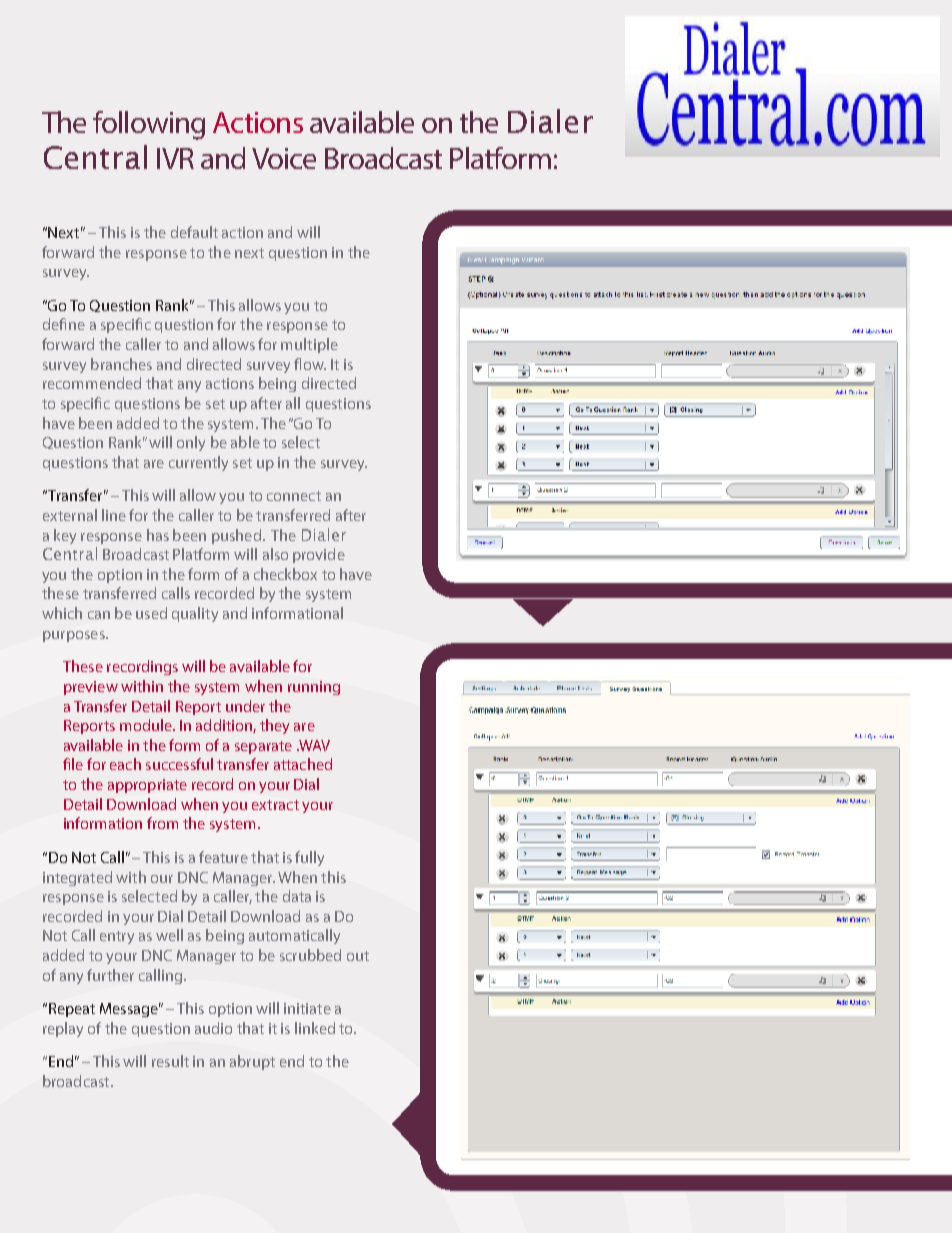 This screenshot has width=952, height=1233. Describe the element at coordinates (175, 158) in the screenshot. I see `IVR` at that location.
